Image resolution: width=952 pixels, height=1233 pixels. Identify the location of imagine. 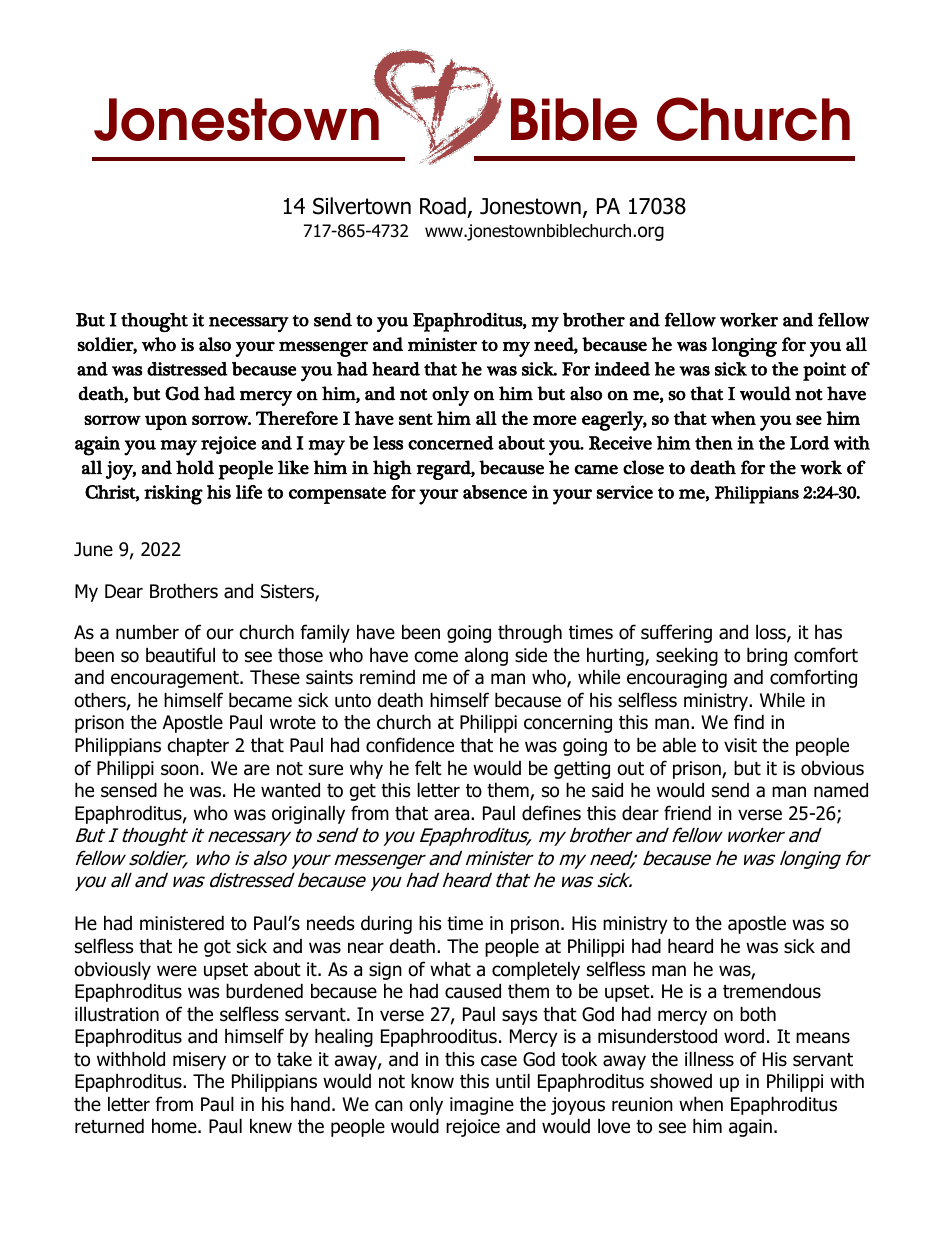
(482, 1106).
